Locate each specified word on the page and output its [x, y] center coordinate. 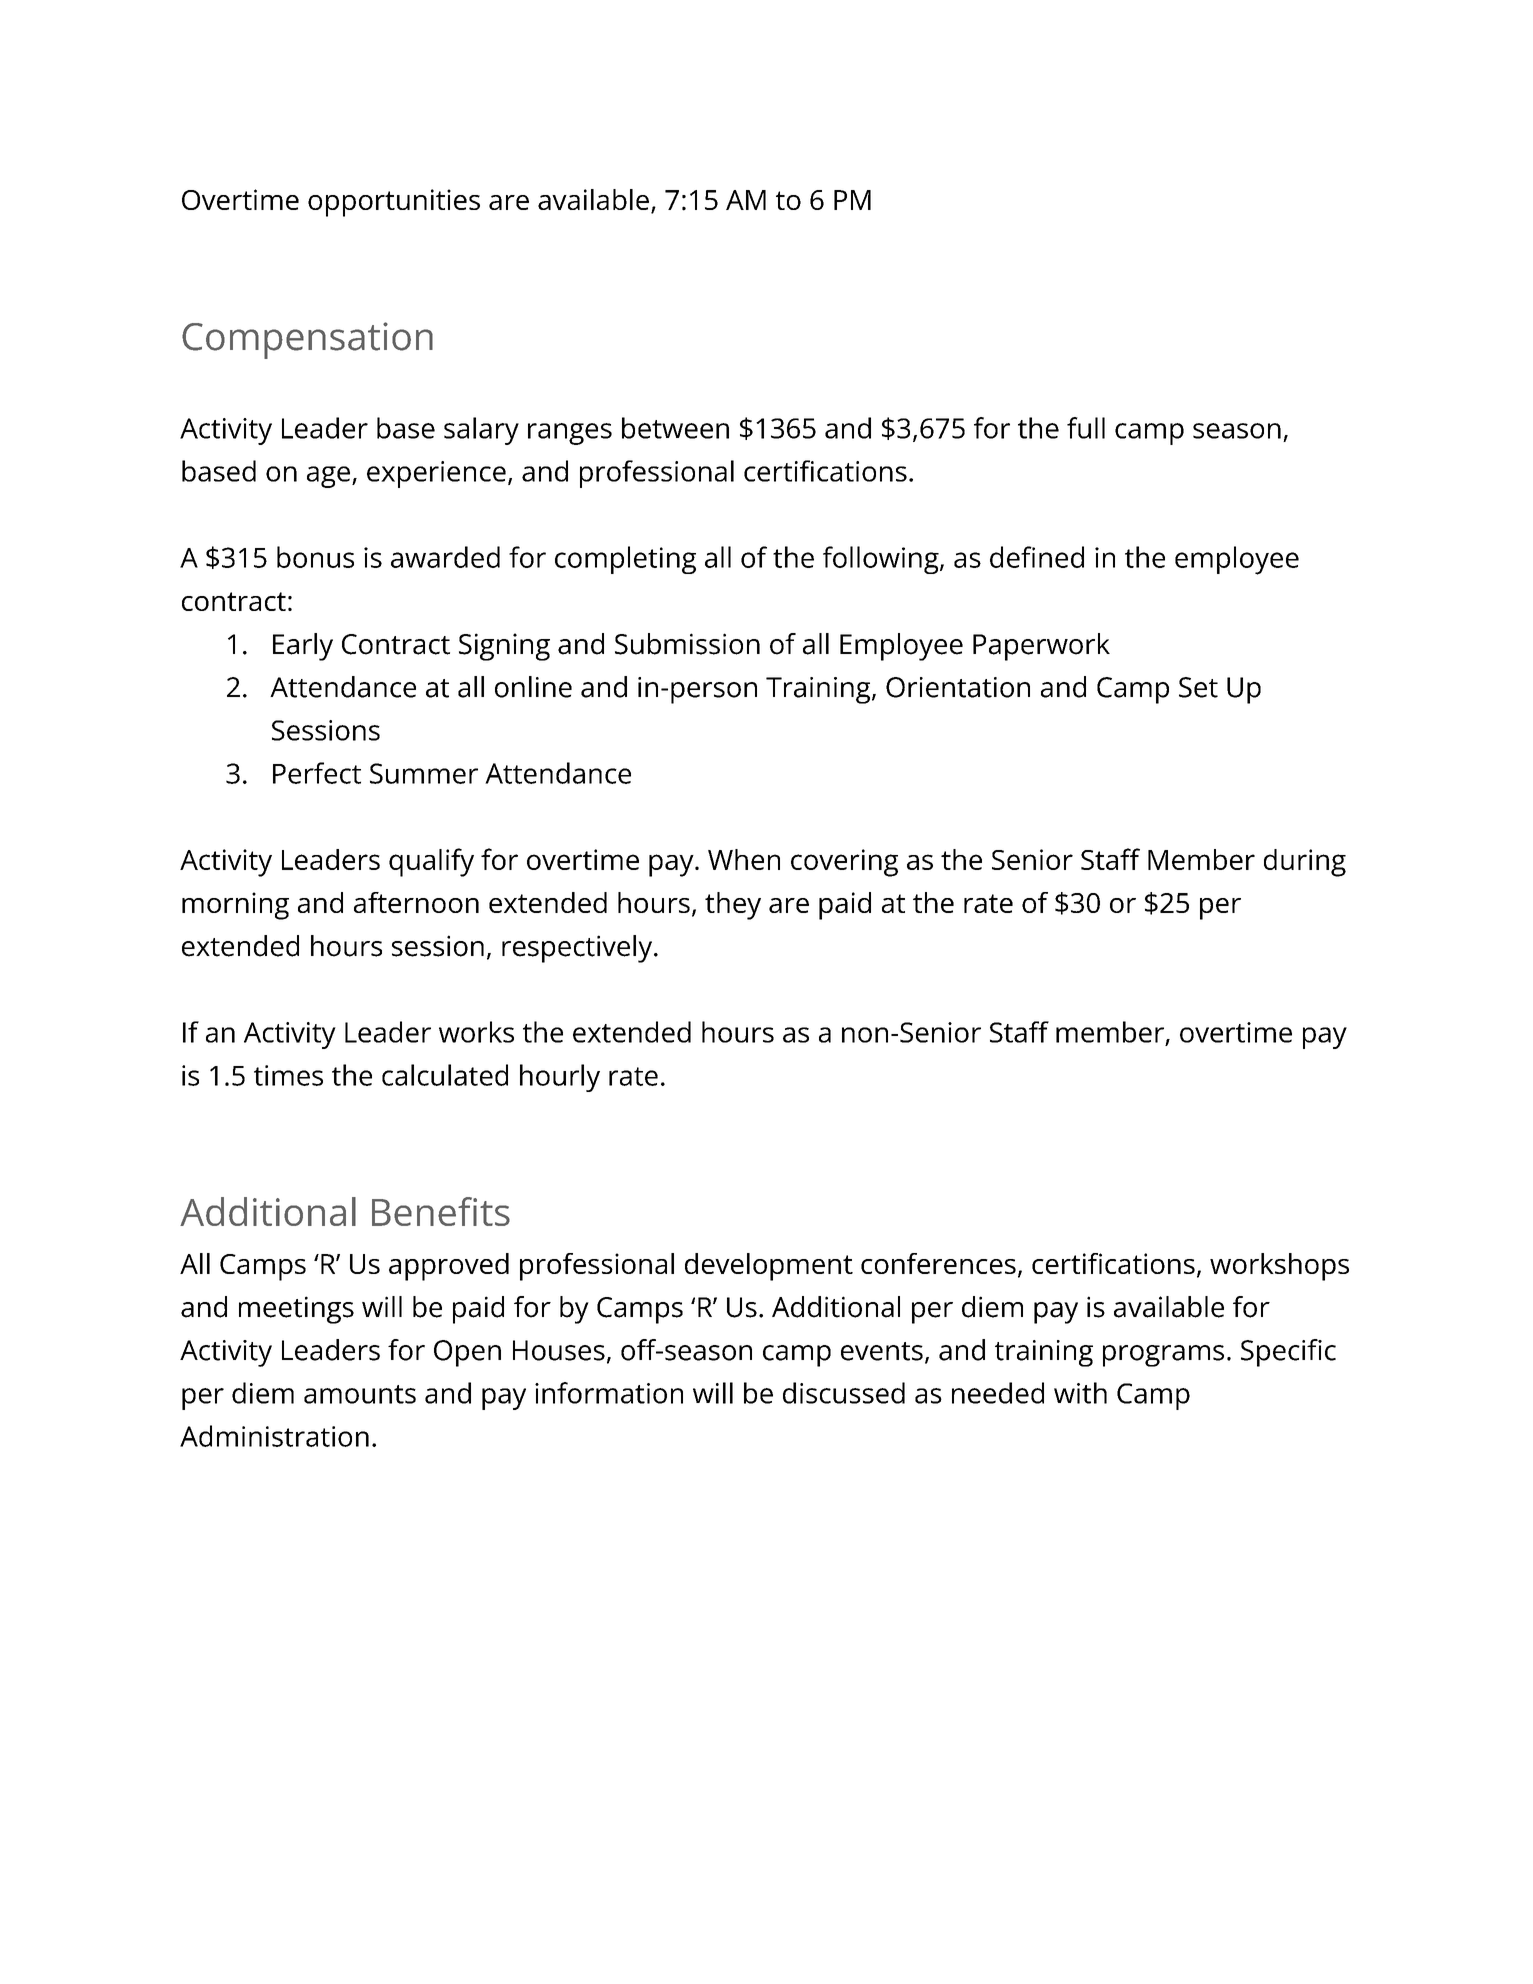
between [675, 428]
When [744, 859]
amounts [360, 1394]
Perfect [317, 773]
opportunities [394, 203]
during [1305, 863]
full [1086, 428]
